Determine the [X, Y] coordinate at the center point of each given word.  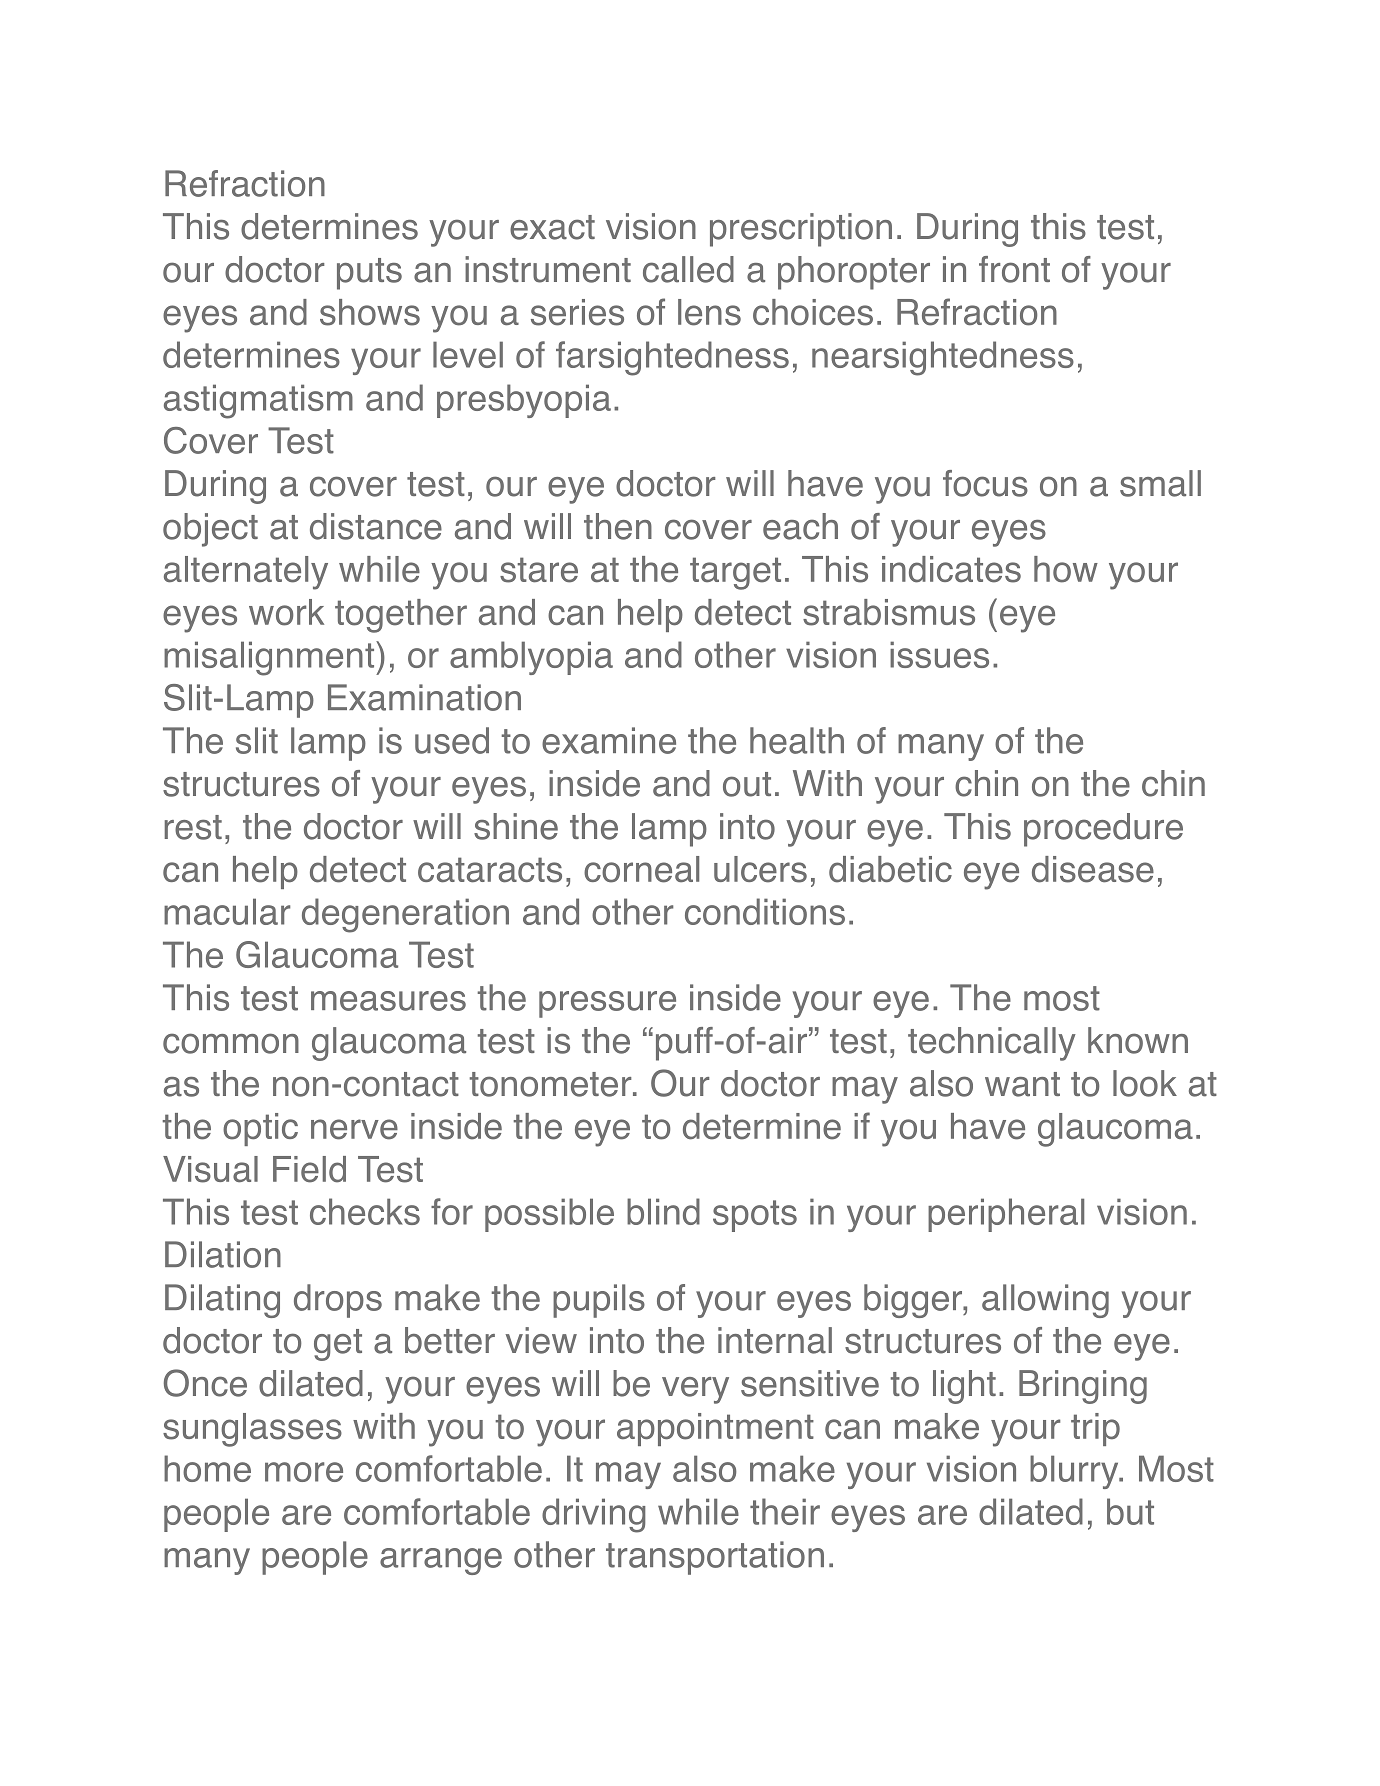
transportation [715, 1558]
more [304, 1472]
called [688, 269]
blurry [1075, 1472]
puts [369, 274]
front [1014, 269]
